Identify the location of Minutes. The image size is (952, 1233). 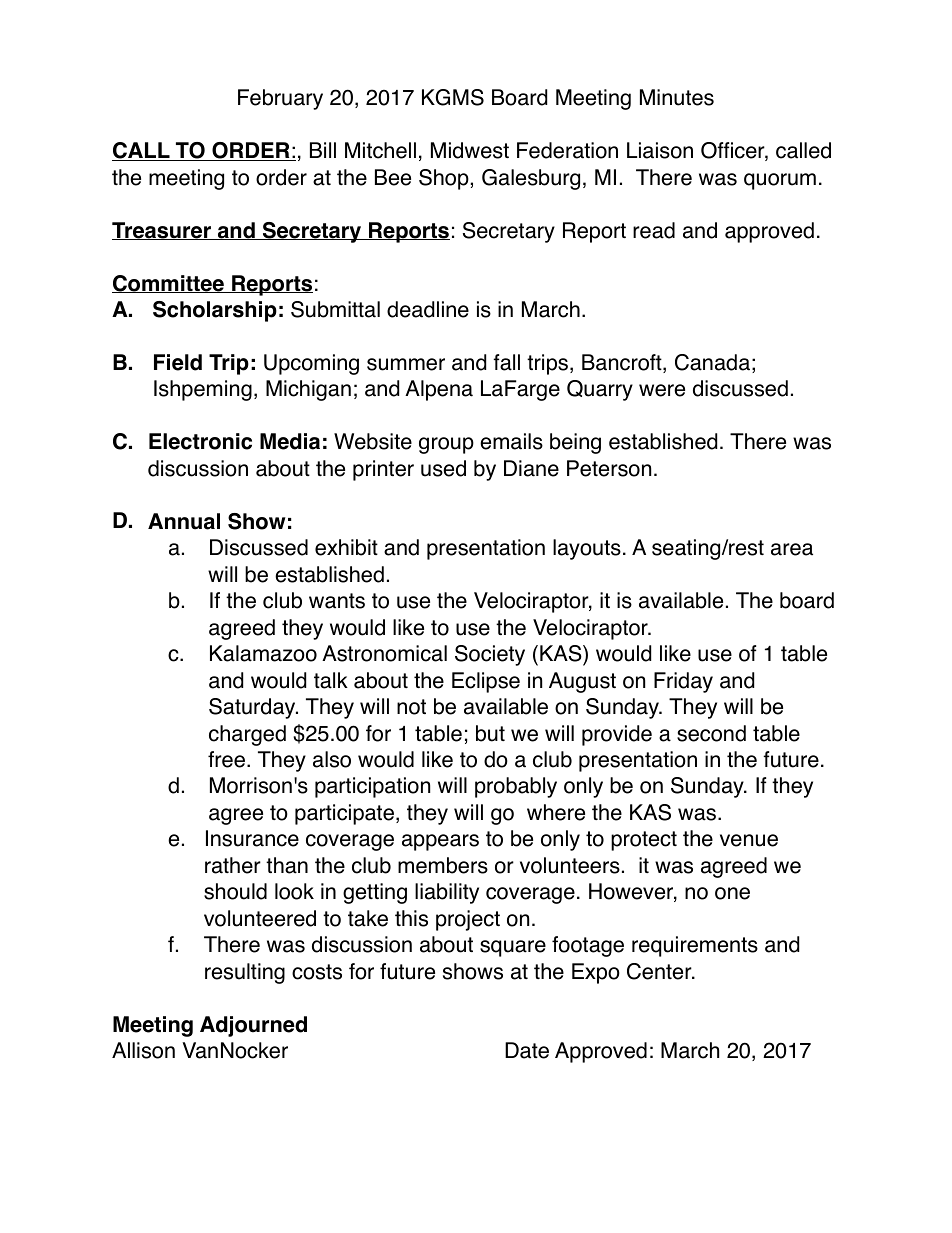
(677, 97).
